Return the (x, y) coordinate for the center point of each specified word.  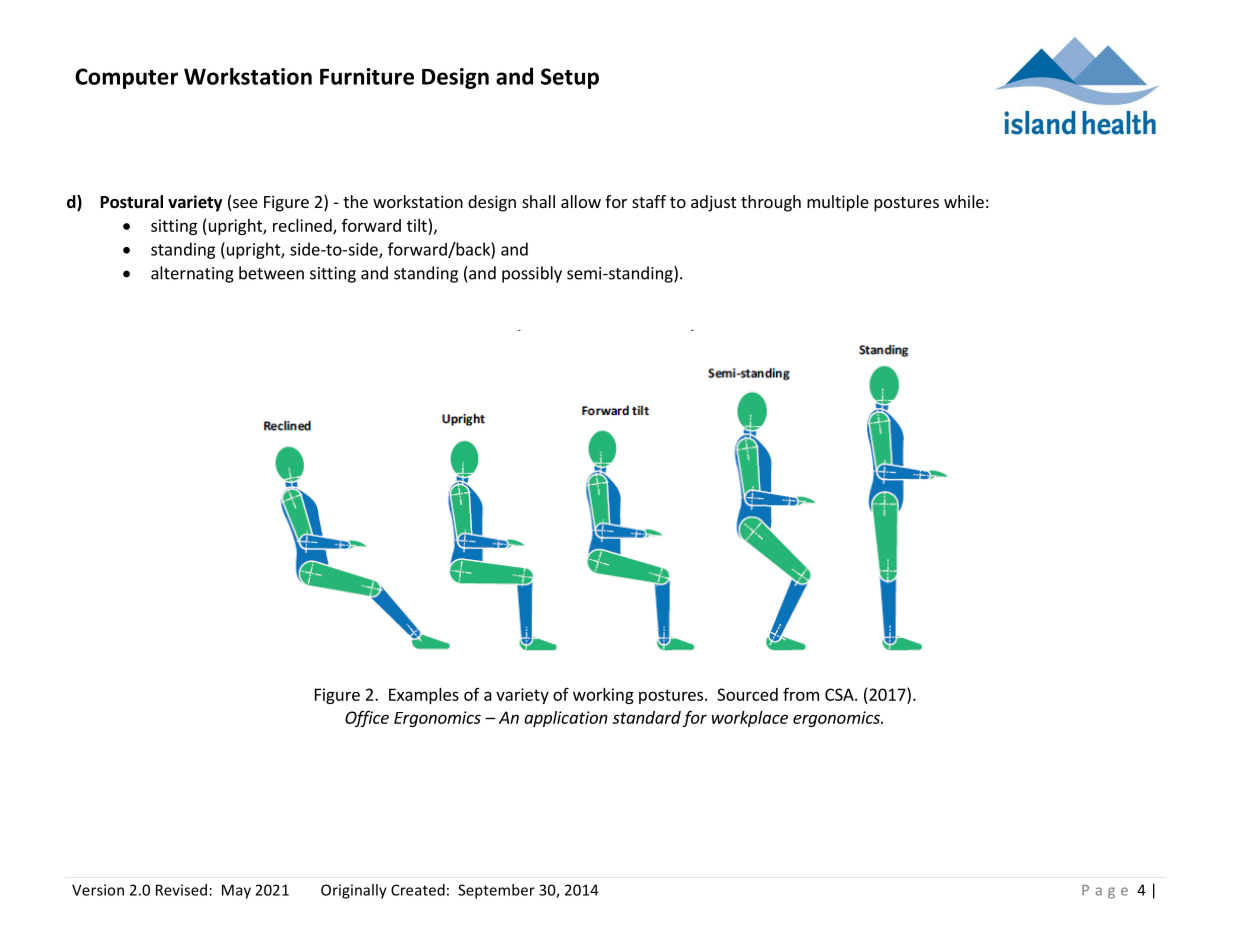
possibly (532, 274)
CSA (840, 694)
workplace (750, 719)
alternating (192, 274)
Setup (570, 78)
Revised (181, 890)
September (496, 891)
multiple (838, 203)
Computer (126, 78)
